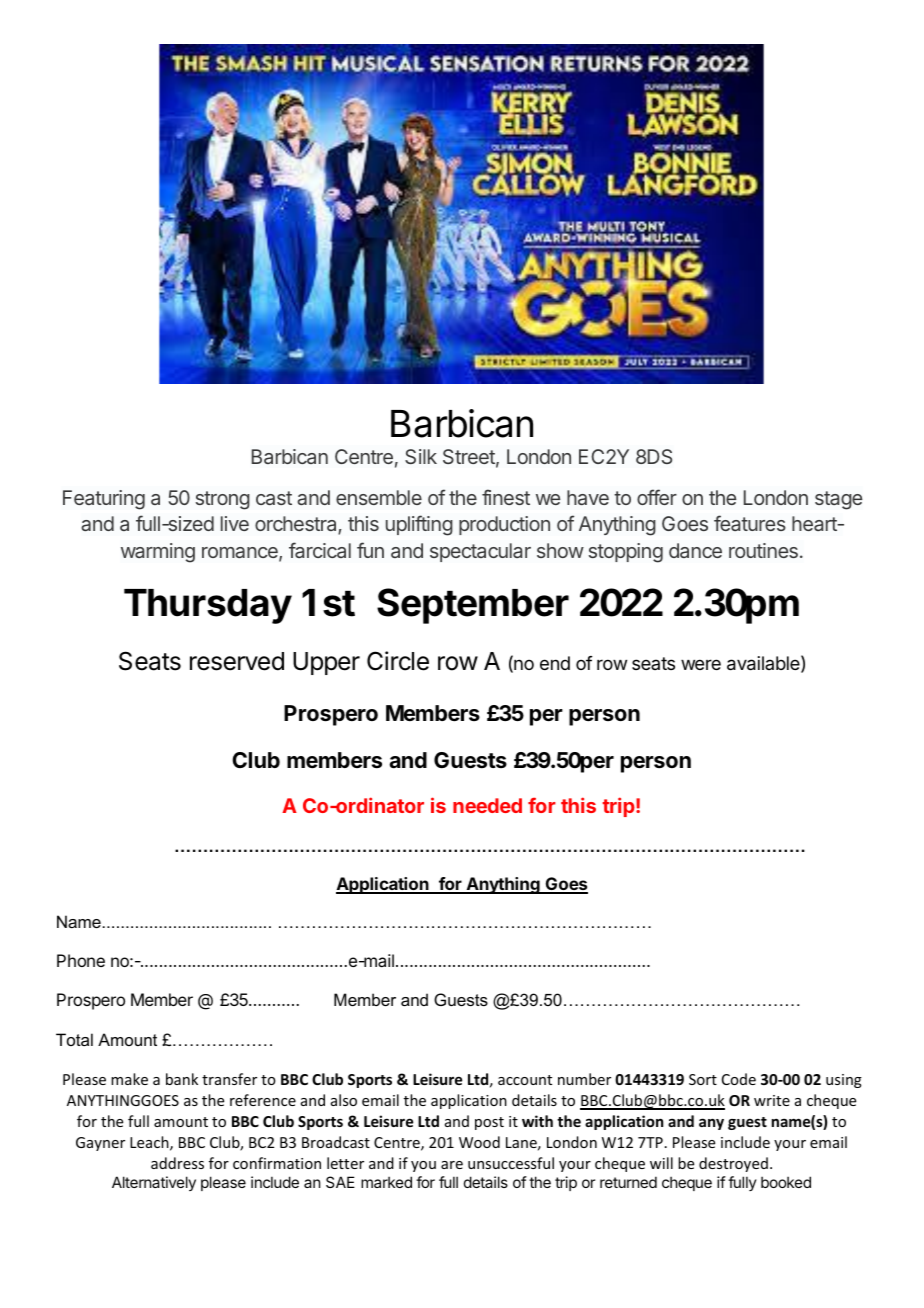 The width and height of the document is (924, 1308). I want to click on strong, so click(223, 500).
